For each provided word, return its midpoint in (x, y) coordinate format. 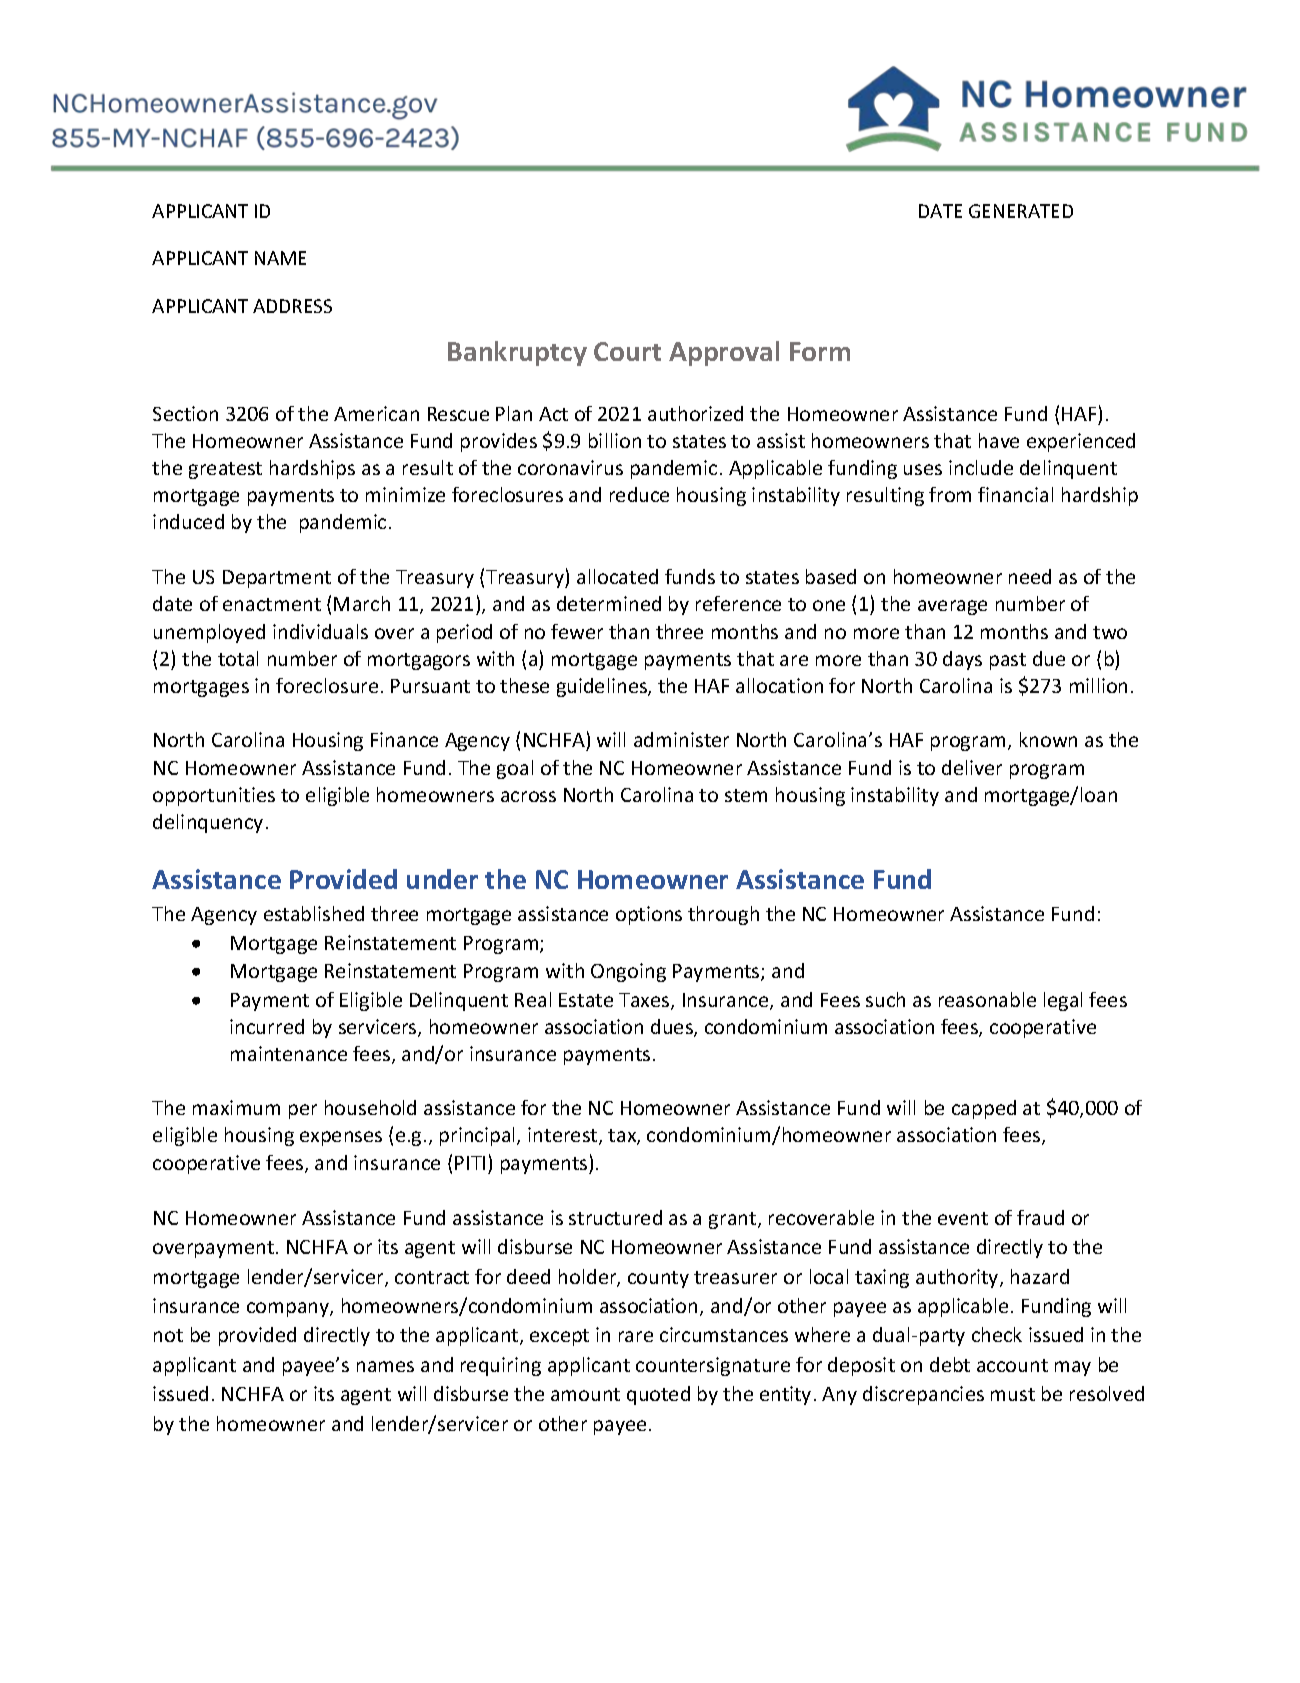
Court (627, 351)
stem (746, 795)
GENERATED (1021, 211)
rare (636, 1336)
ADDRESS (292, 306)
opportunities (214, 796)
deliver (972, 767)
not (168, 1335)
